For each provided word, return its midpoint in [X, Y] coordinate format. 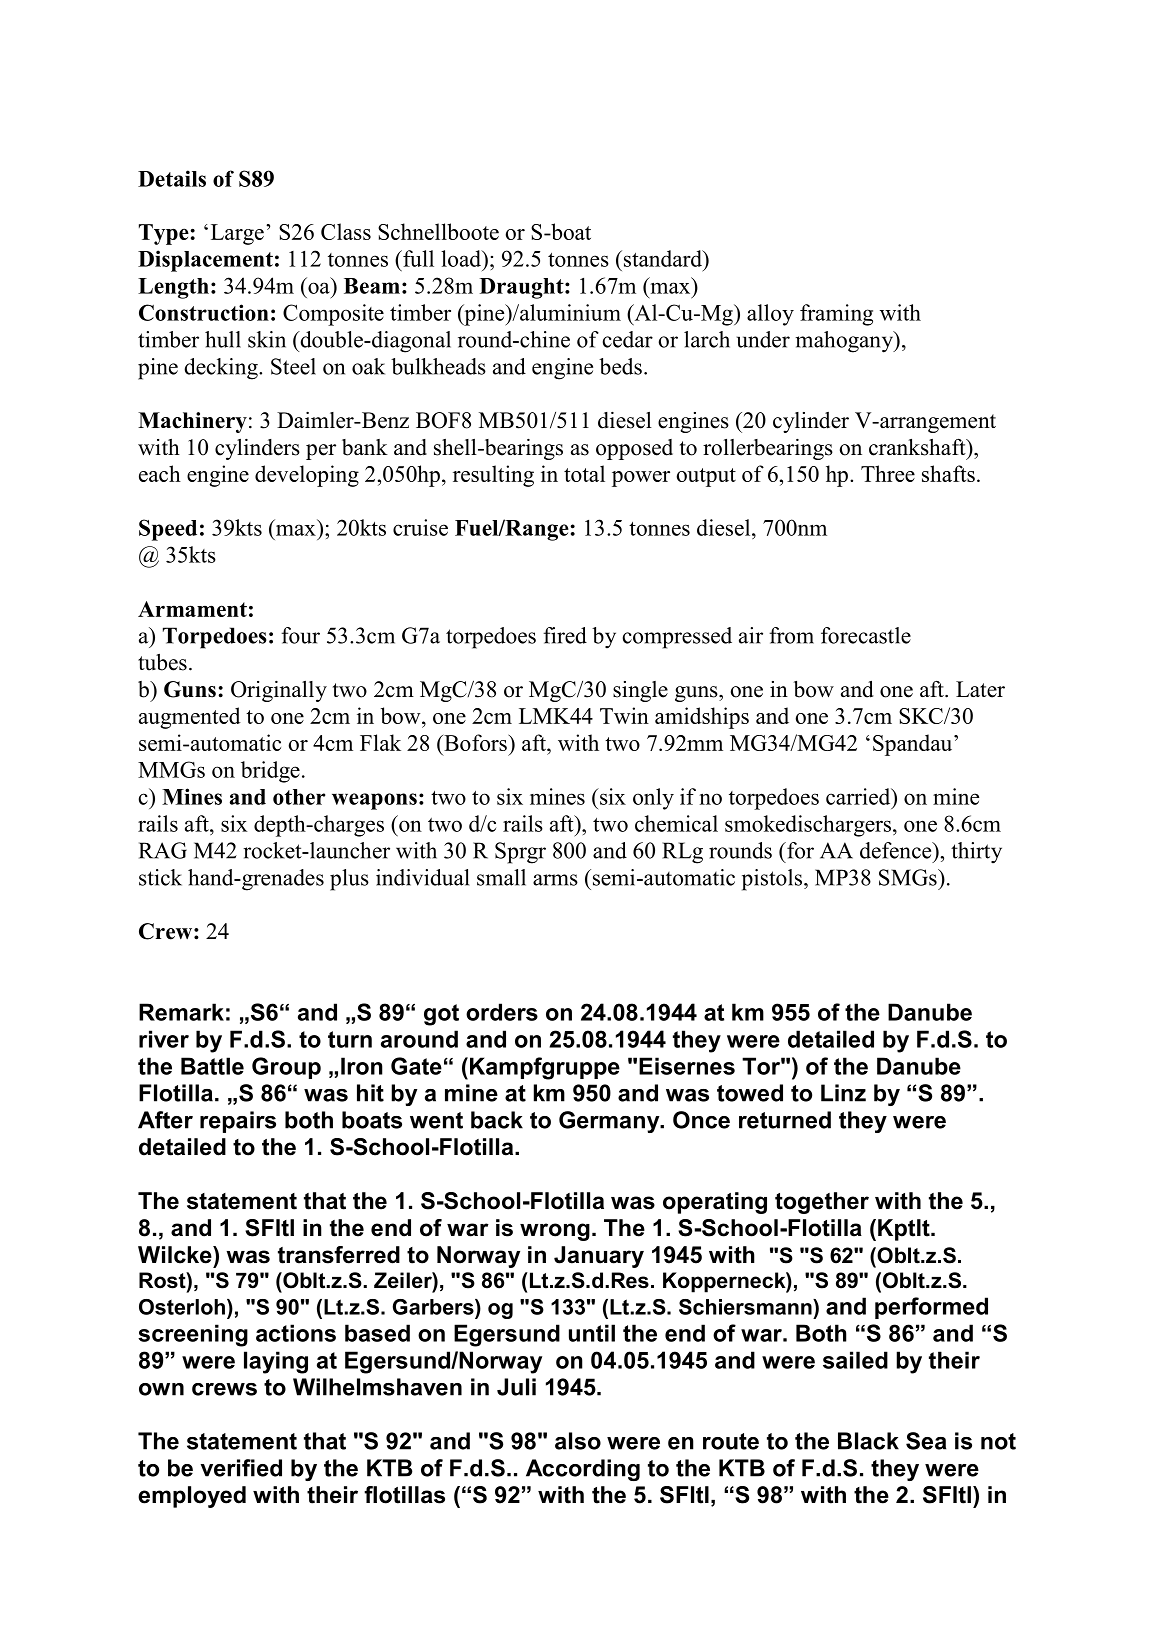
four [300, 635]
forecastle [866, 635]
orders [502, 1012]
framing [836, 315]
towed [750, 1093]
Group [286, 1068]
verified [241, 1468]
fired [565, 635]
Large [237, 234]
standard [662, 258]
